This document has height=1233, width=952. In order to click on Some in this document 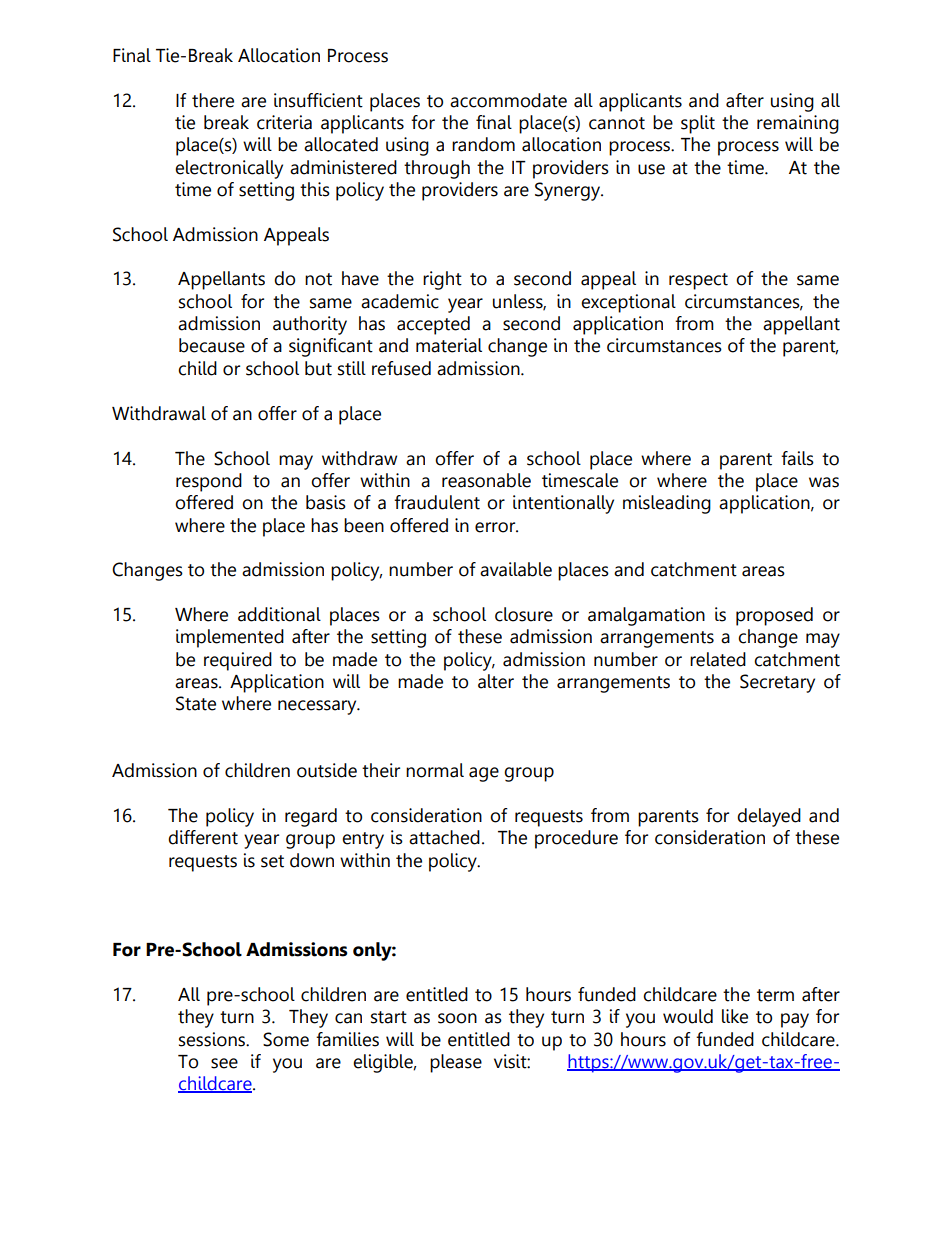, I will do `click(286, 1039)`.
